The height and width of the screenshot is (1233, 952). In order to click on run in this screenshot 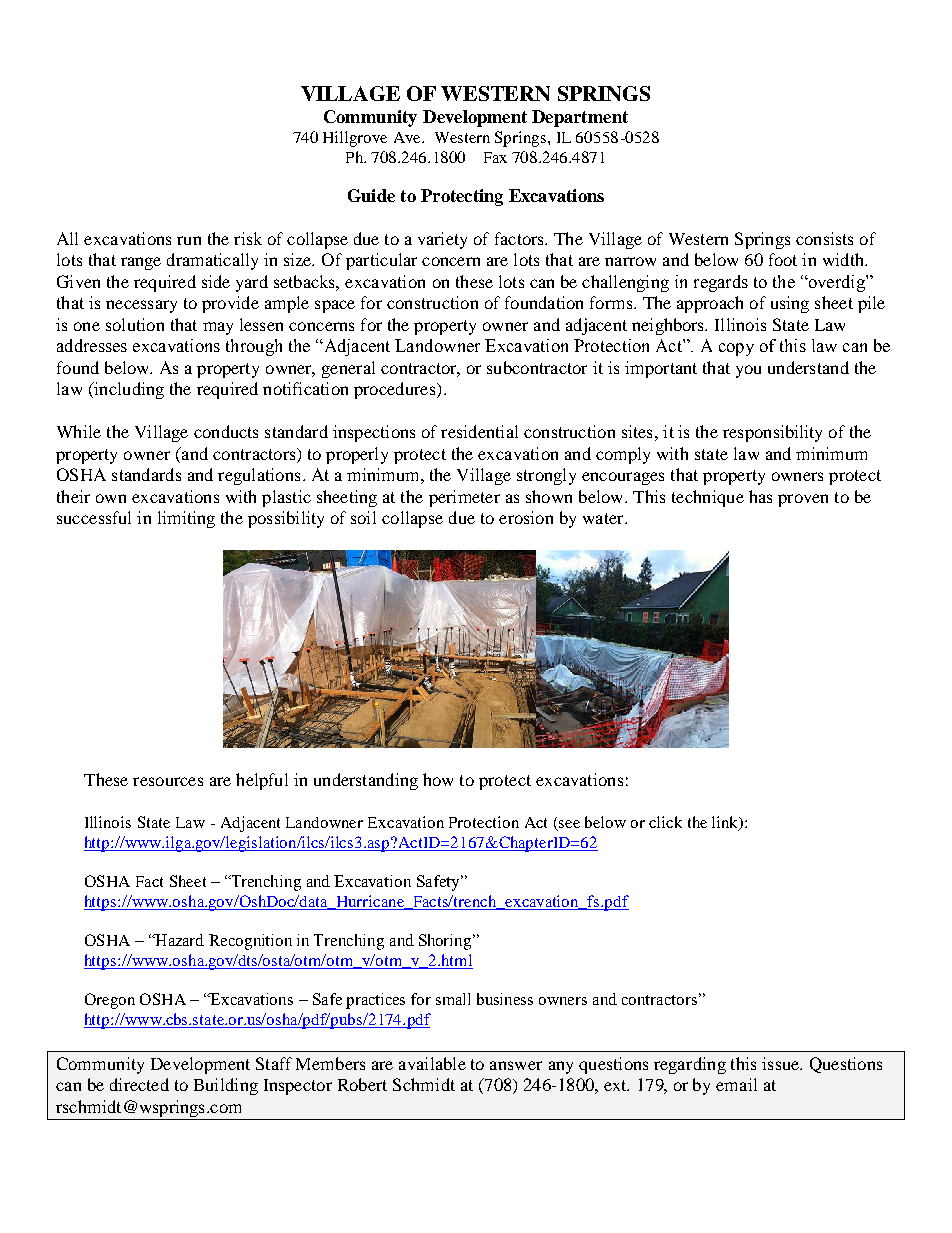, I will do `click(189, 240)`.
